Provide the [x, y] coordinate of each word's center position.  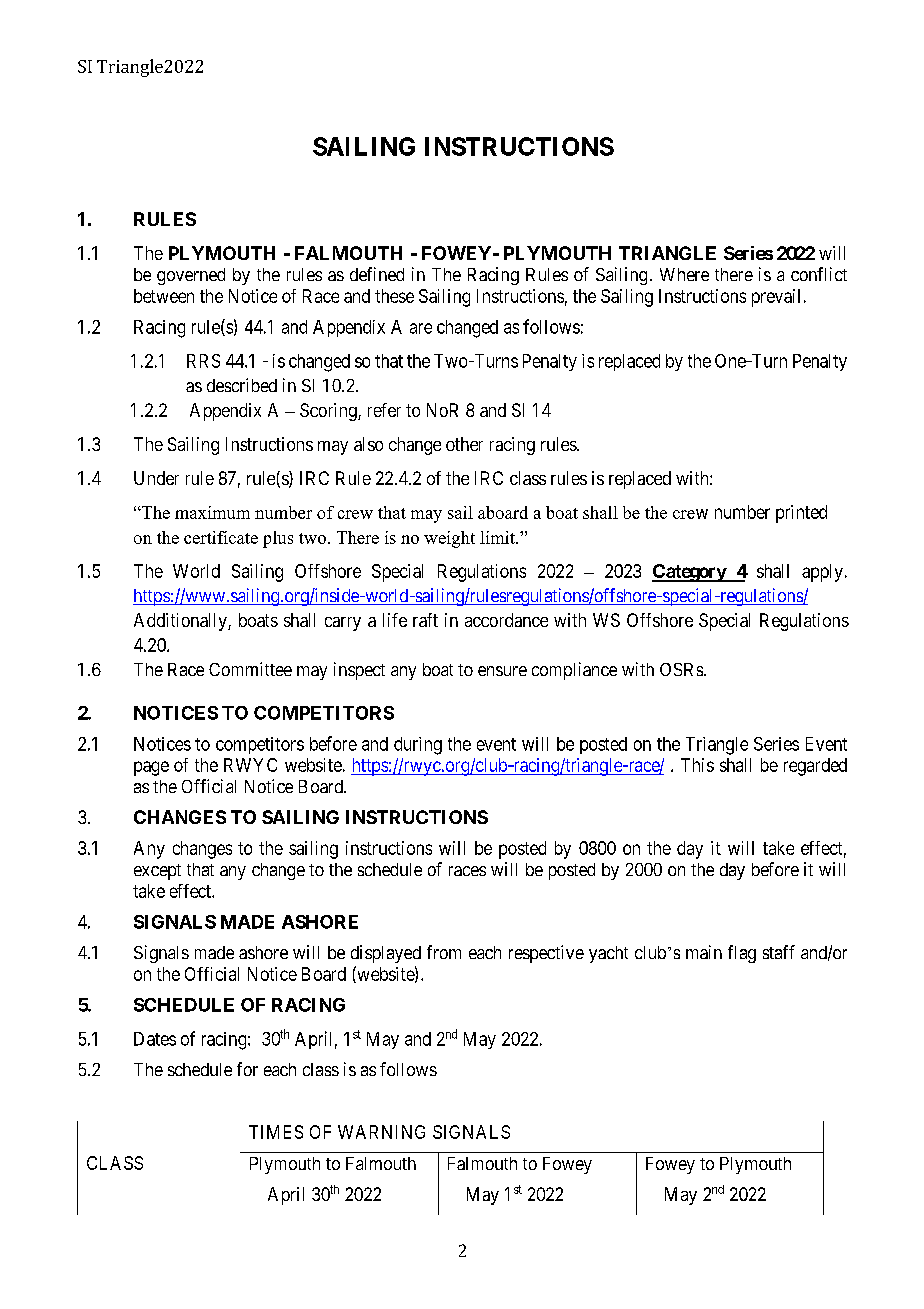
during [418, 746]
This [697, 765]
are [421, 328]
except [157, 872]
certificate [221, 537]
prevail [776, 298]
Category [690, 573]
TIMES [276, 1132]
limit [498, 537]
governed [191, 276]
